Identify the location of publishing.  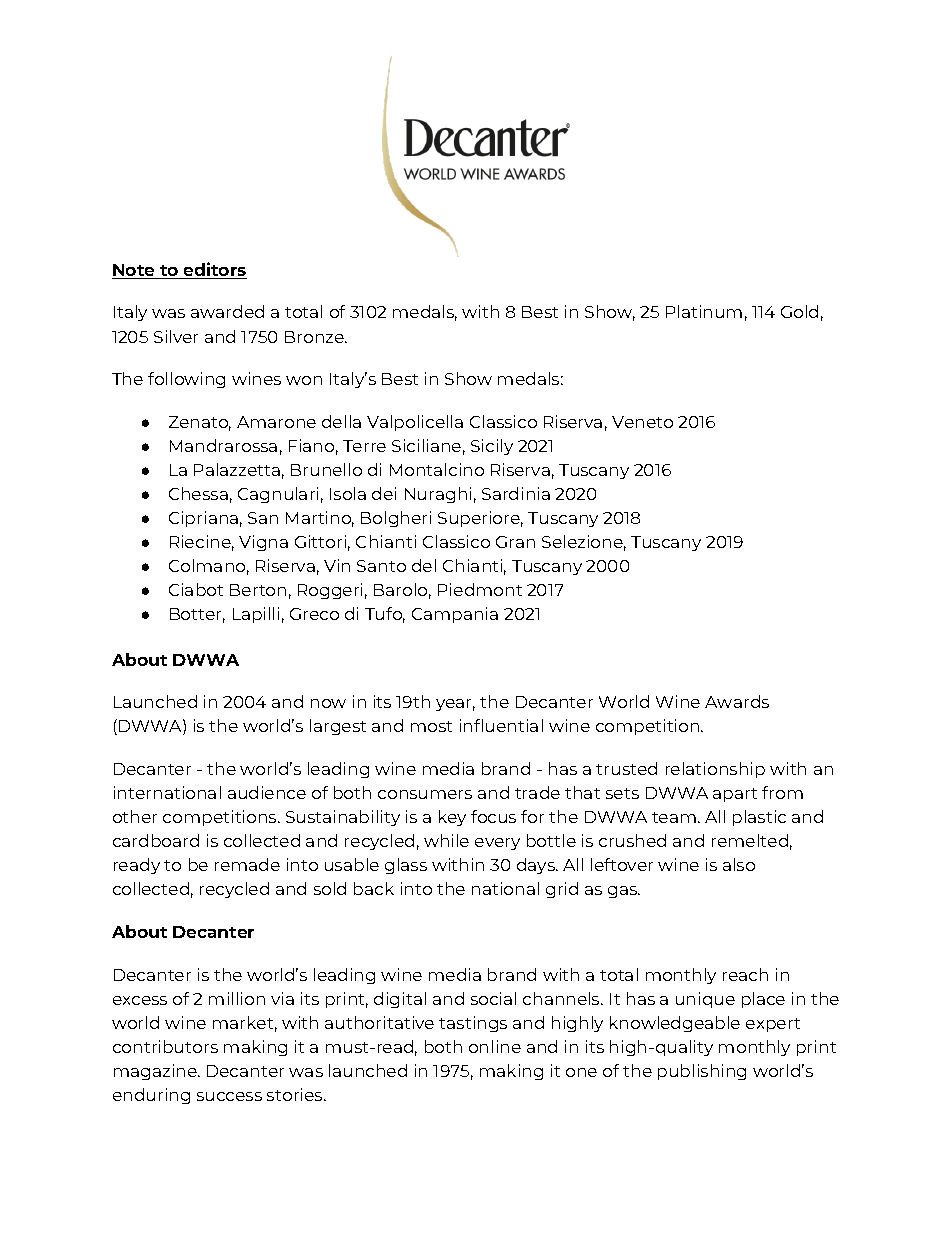
(702, 1072).
